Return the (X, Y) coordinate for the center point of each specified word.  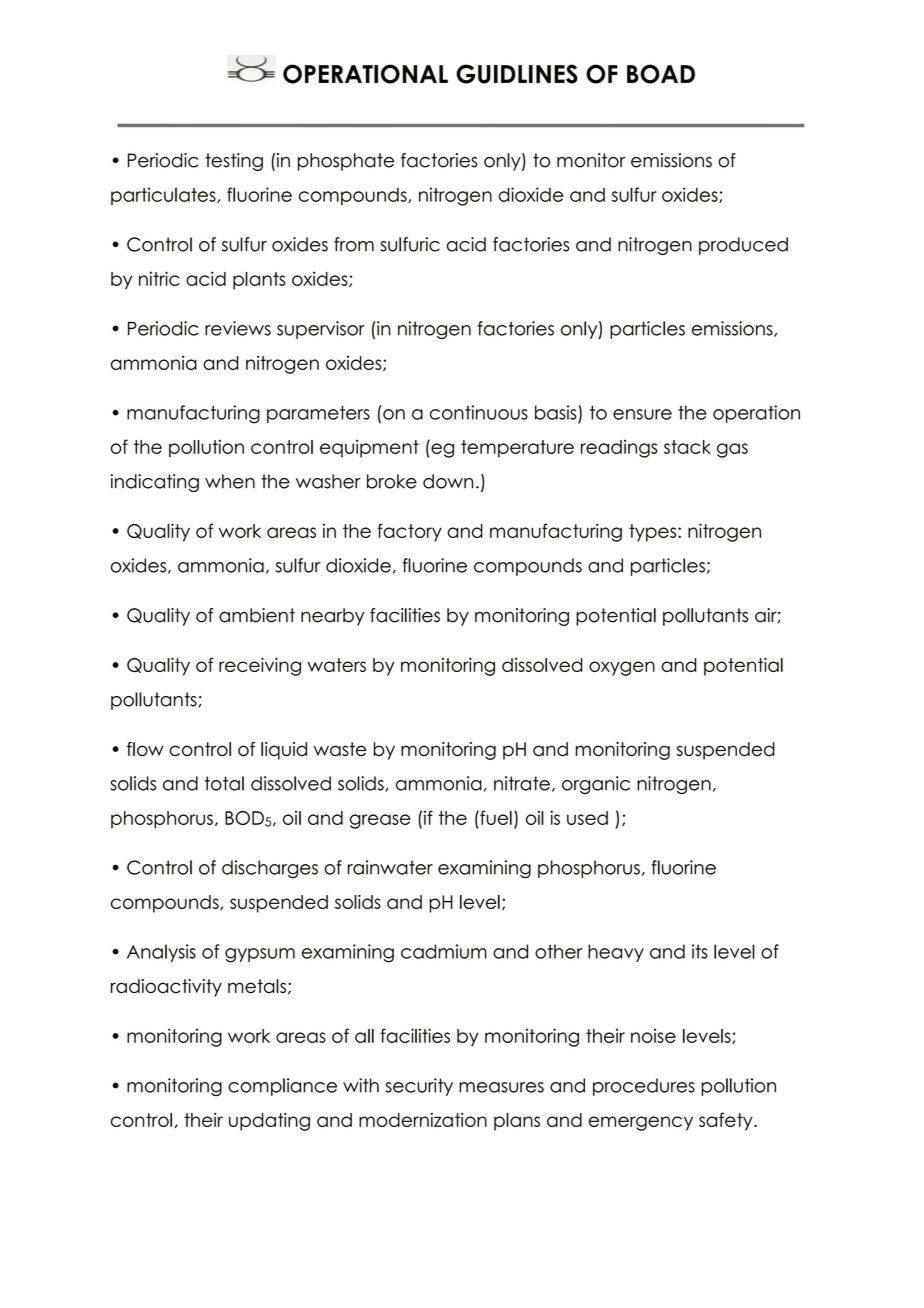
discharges (270, 869)
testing (234, 162)
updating (269, 1122)
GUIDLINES (517, 74)
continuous (479, 412)
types (654, 533)
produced (743, 246)
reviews (238, 328)
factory (409, 532)
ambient (257, 615)
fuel (495, 817)
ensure (642, 414)
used (587, 818)
